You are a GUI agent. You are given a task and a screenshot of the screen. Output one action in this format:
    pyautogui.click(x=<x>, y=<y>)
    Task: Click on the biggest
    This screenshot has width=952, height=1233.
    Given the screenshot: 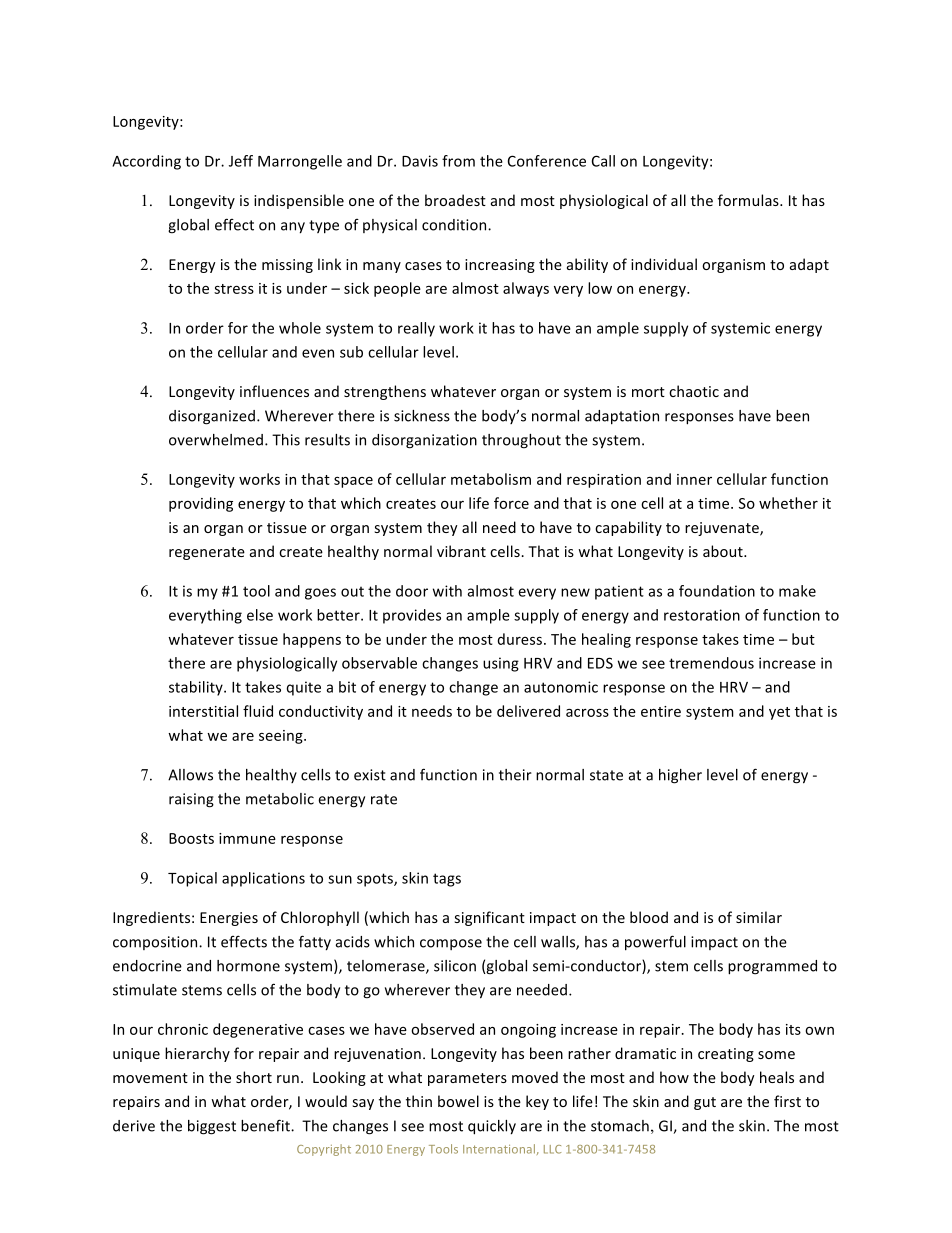 What is the action you would take?
    pyautogui.click(x=212, y=1127)
